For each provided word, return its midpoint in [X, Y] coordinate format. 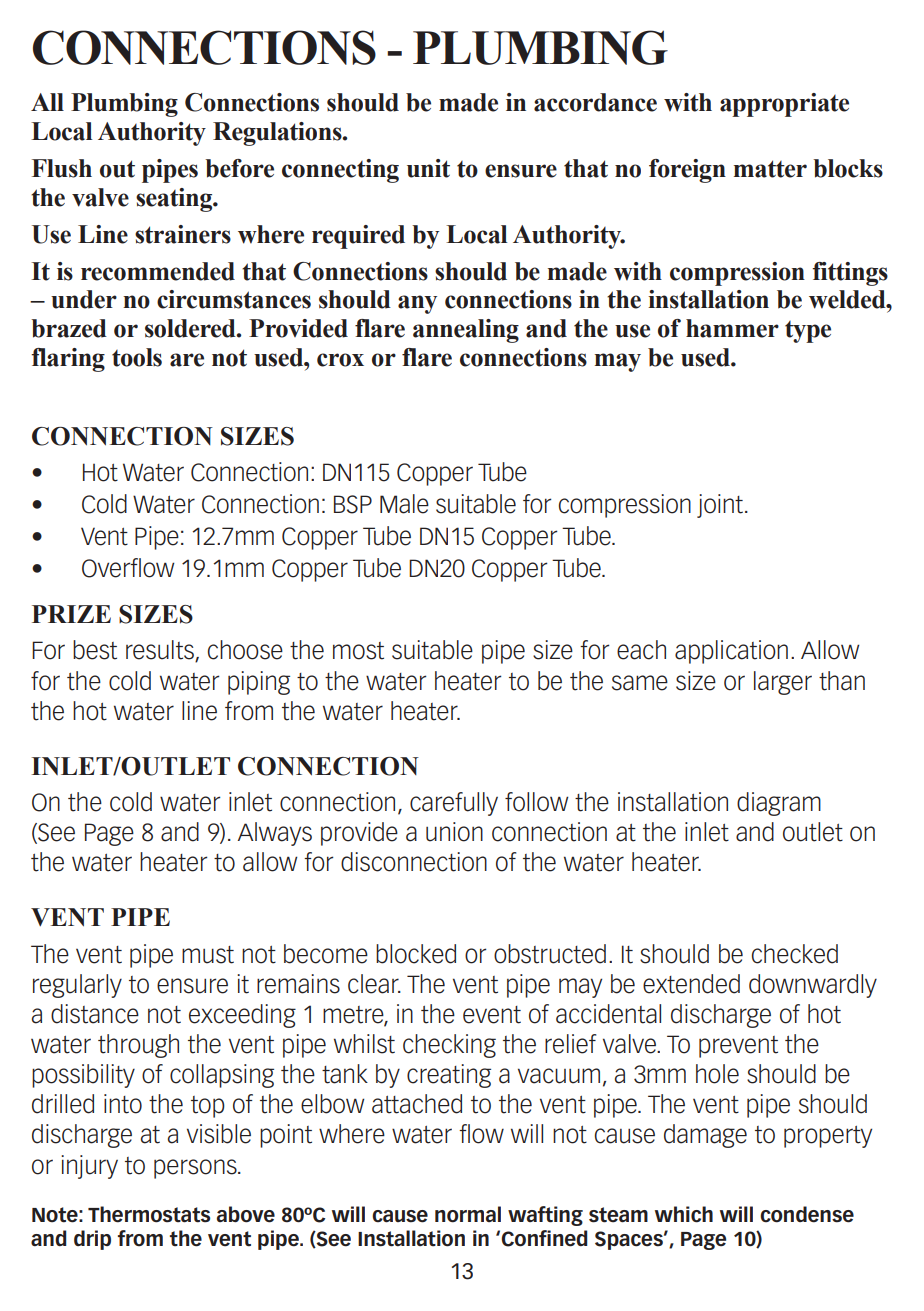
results [161, 651]
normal [468, 1214]
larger [783, 683]
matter [770, 169]
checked [795, 954]
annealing [466, 331]
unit [428, 168]
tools [137, 357]
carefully [454, 804]
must [208, 955]
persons [196, 1169]
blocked [416, 954]
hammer [732, 328]
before [239, 168]
